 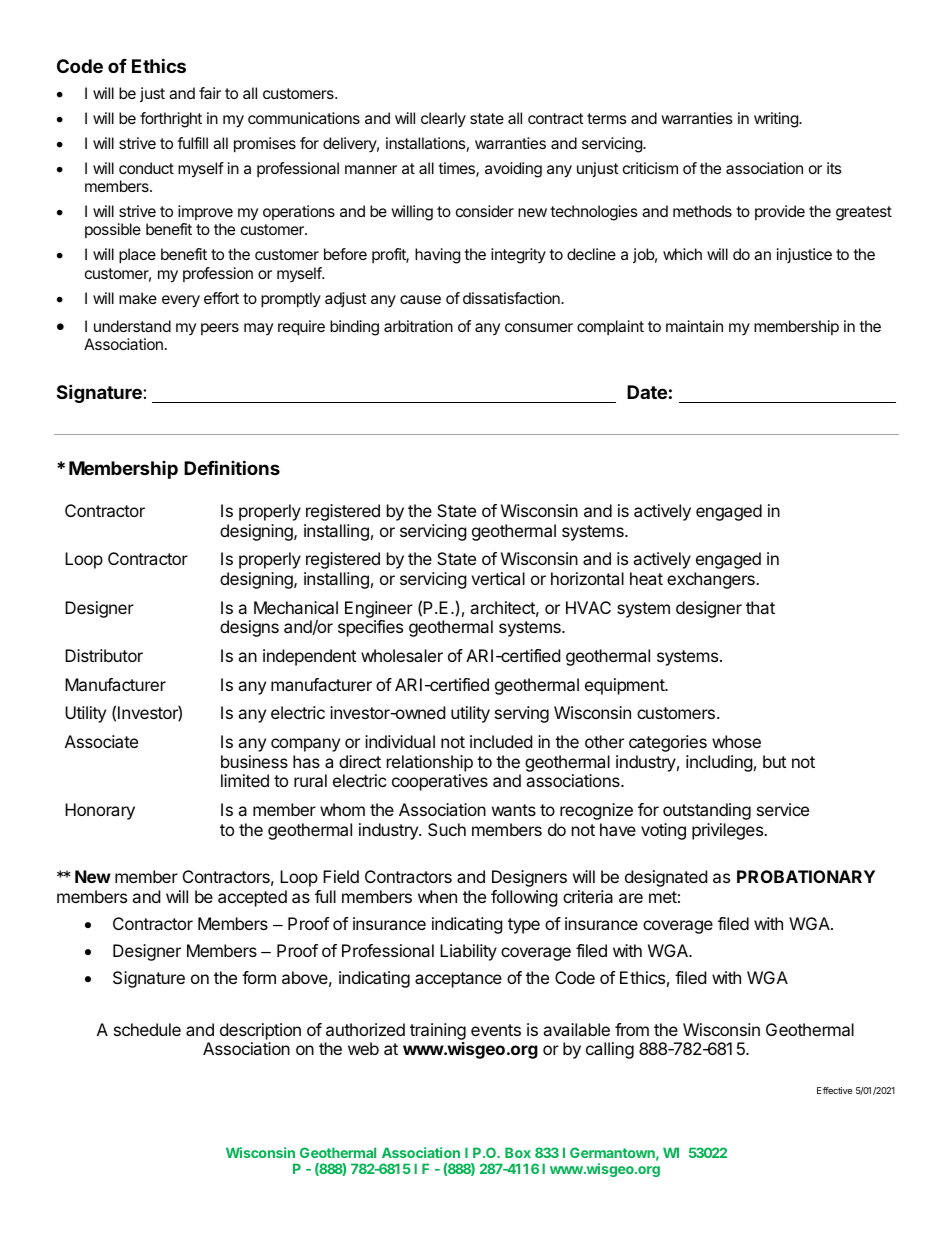 I want to click on forthright, so click(x=171, y=120).
